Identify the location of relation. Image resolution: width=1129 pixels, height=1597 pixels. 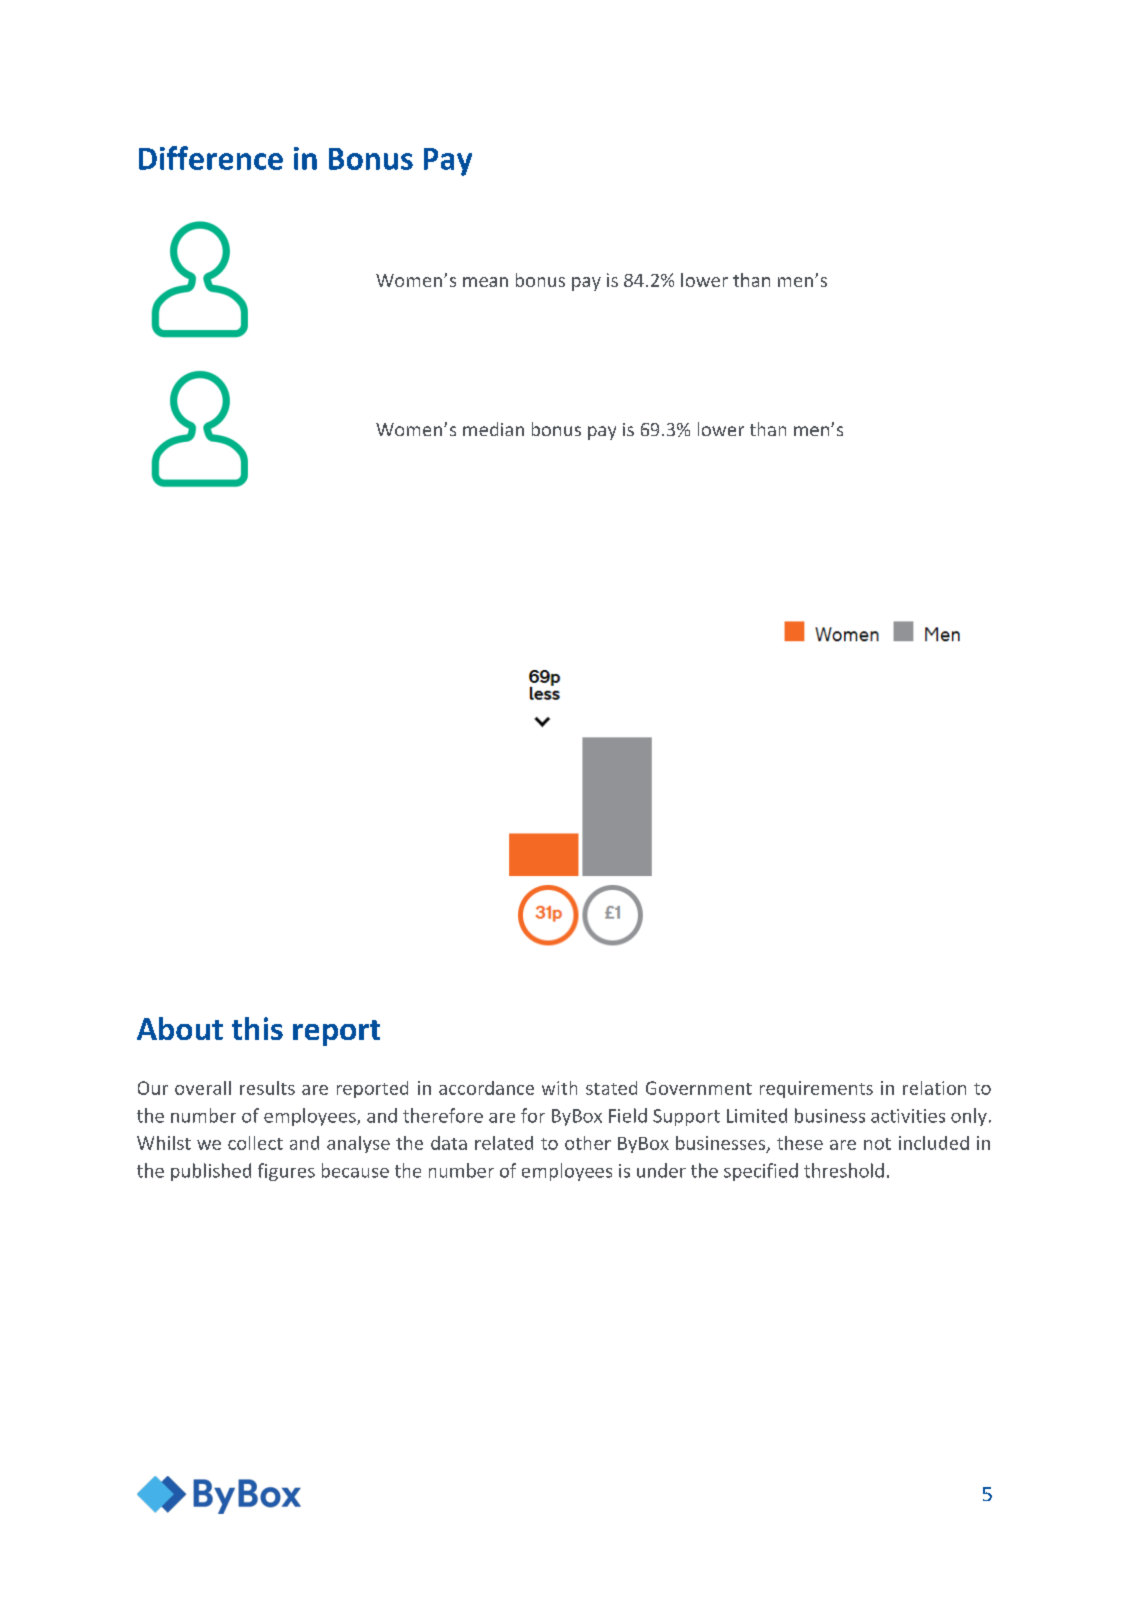
(934, 1088).
